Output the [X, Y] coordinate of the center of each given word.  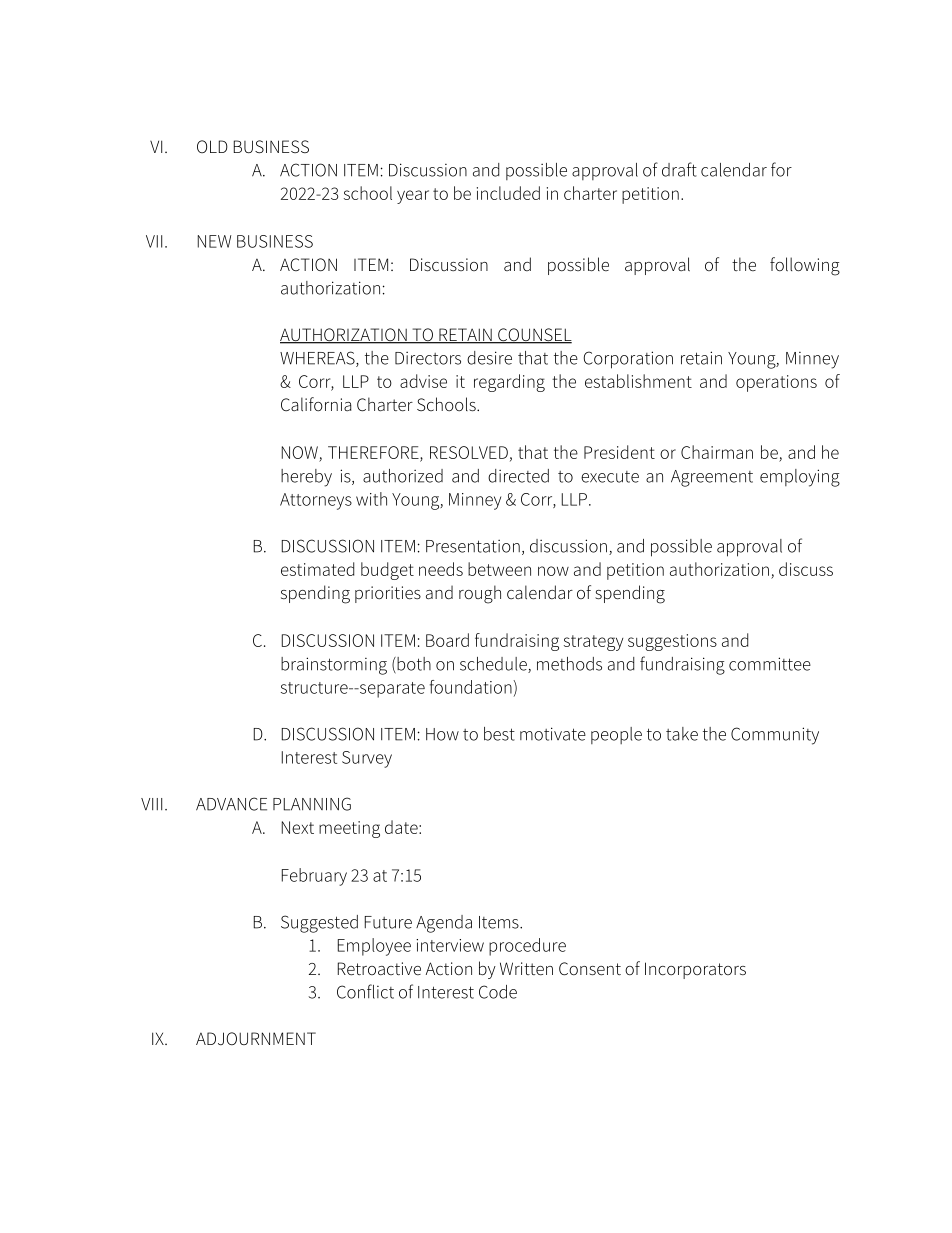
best [499, 734]
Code [498, 992]
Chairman [717, 452]
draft [679, 169]
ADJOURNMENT [256, 1038]
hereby [306, 478]
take [682, 734]
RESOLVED [469, 452]
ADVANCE [231, 804]
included [508, 193]
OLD [212, 146]
